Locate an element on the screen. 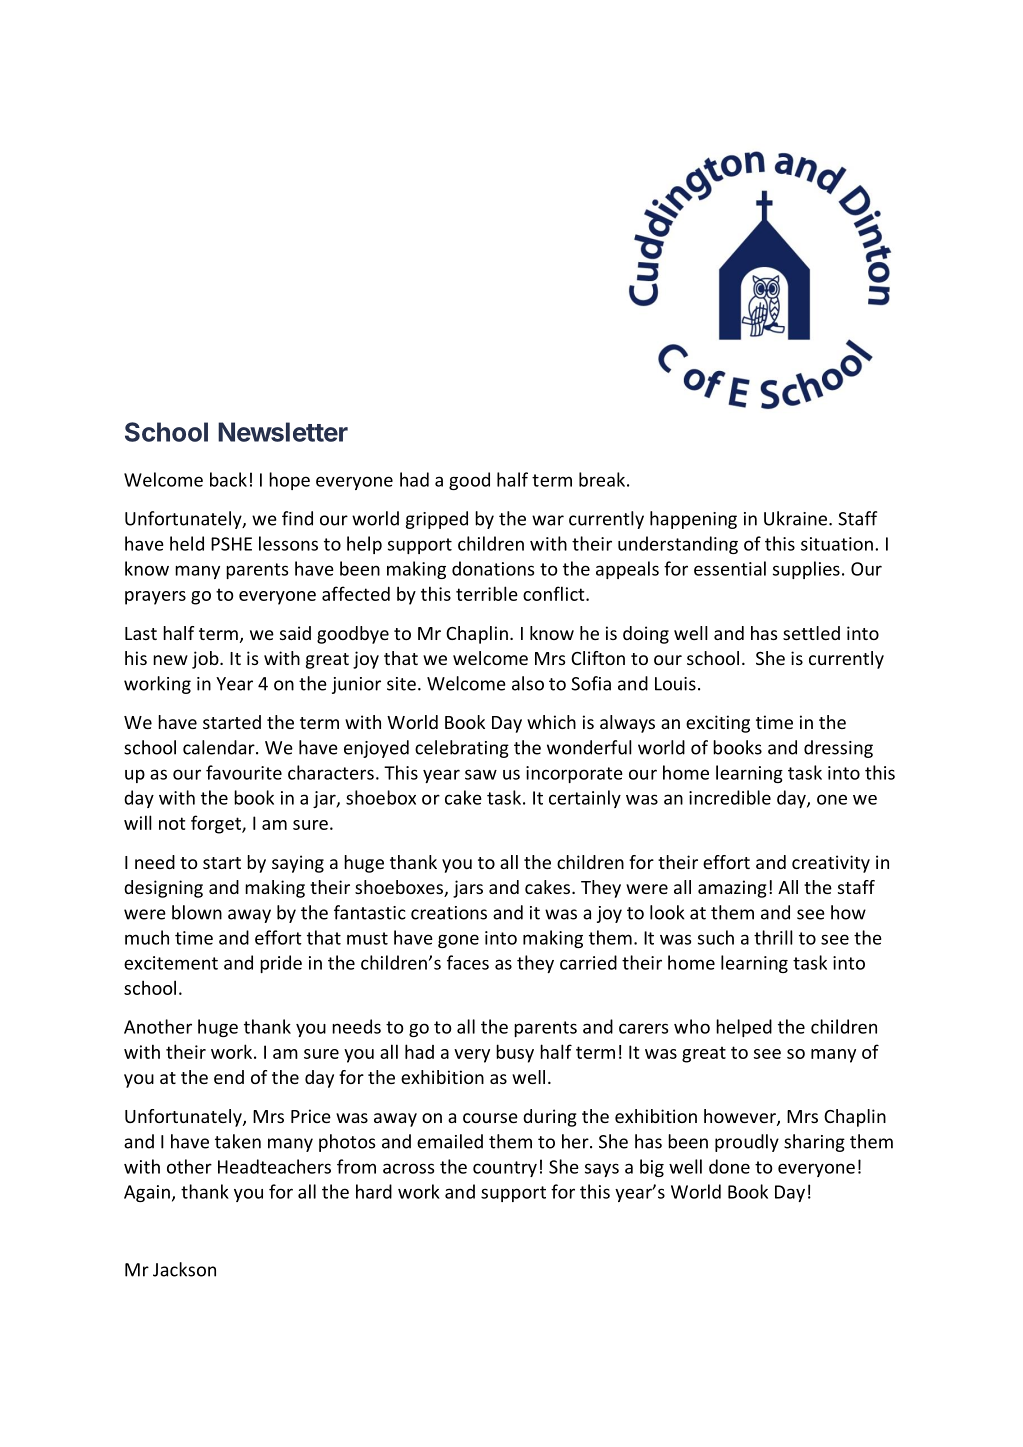 Image resolution: width=1023 pixels, height=1447 pixels. done is located at coordinates (729, 1166).
